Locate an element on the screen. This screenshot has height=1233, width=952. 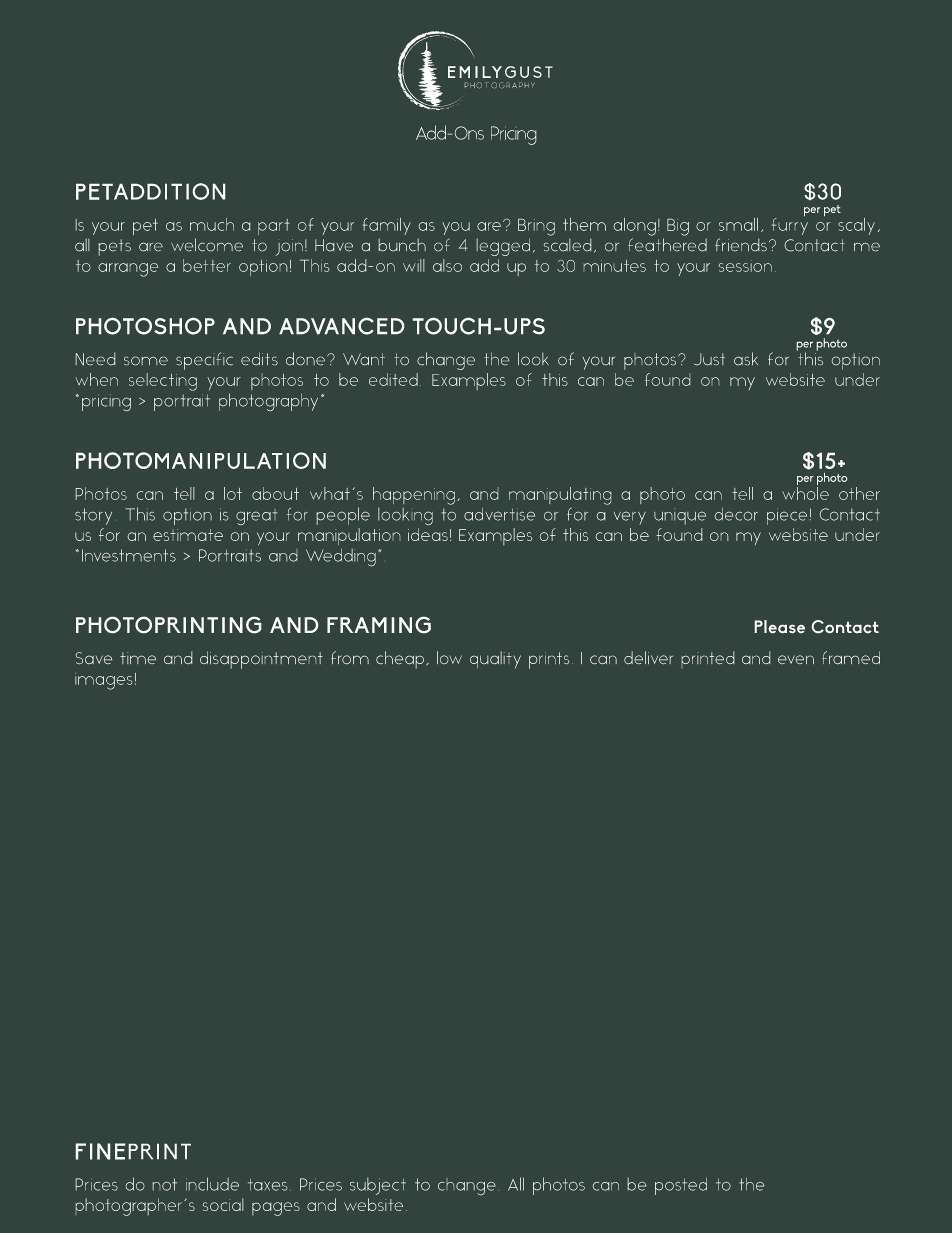
welcome is located at coordinates (207, 245).
